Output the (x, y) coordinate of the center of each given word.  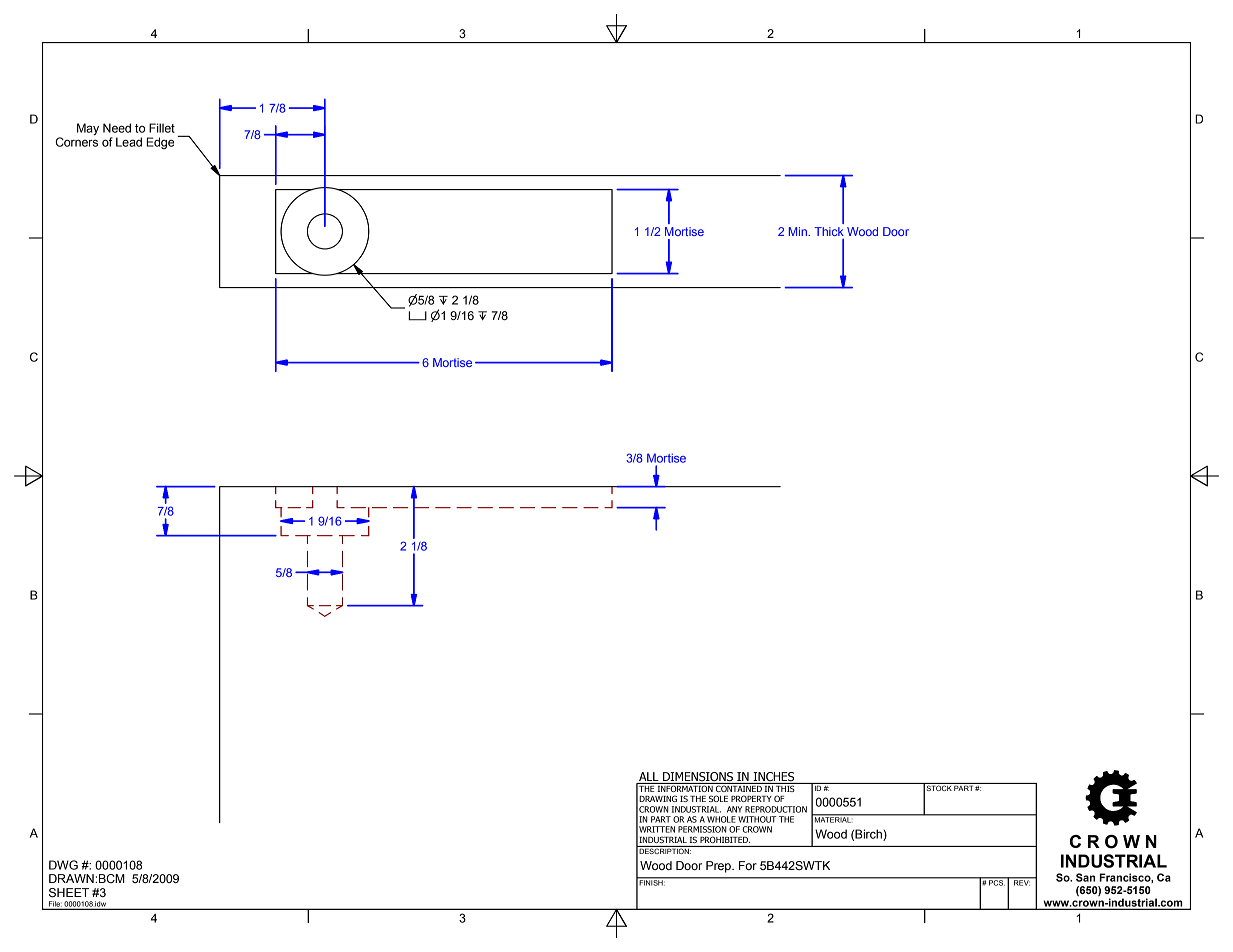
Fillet (162, 128)
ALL (649, 778)
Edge (160, 143)
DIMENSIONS (698, 778)
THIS (785, 787)
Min (799, 231)
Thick (829, 231)
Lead (129, 142)
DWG (63, 865)
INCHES (774, 778)
